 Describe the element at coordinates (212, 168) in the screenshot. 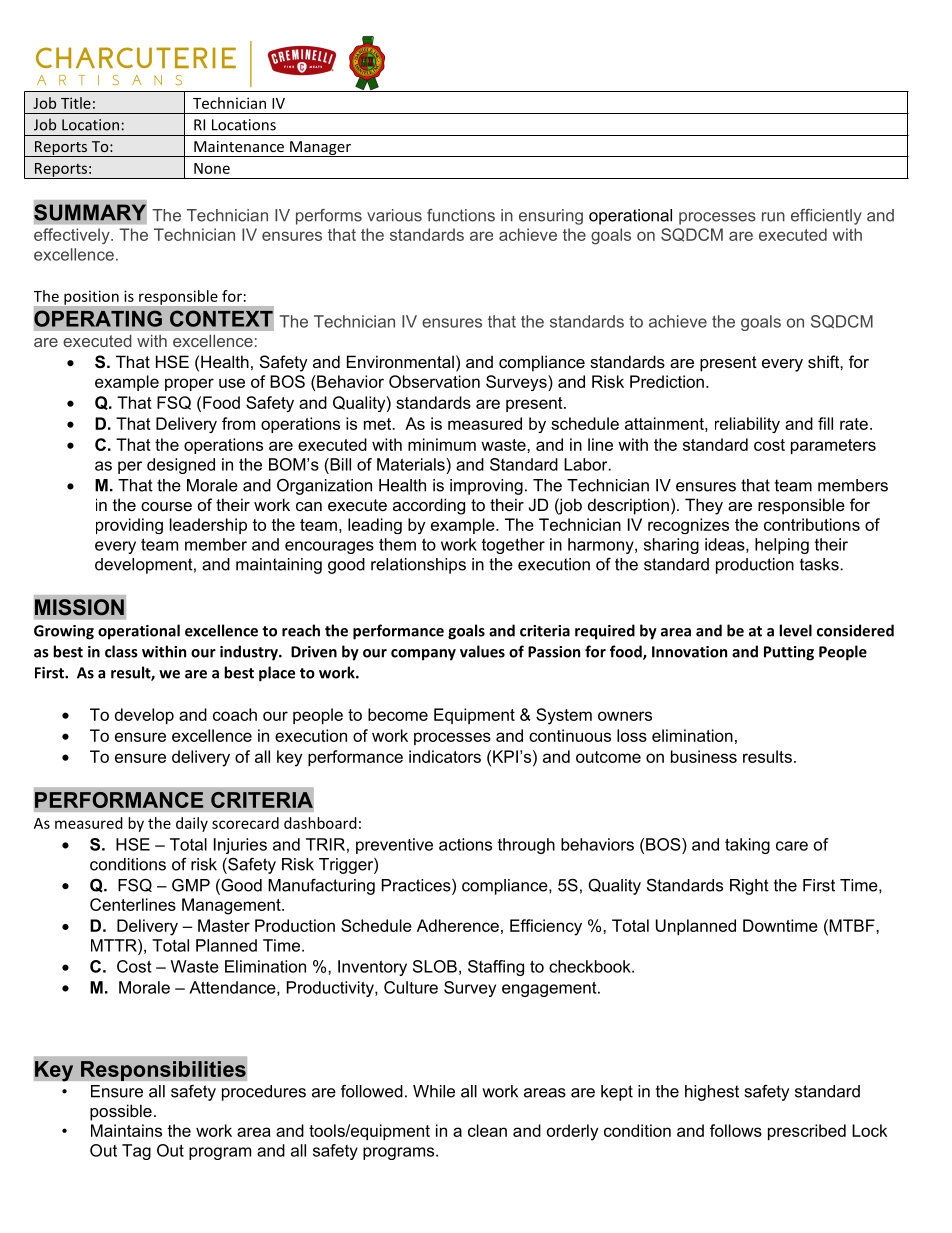

I see `None` at that location.
